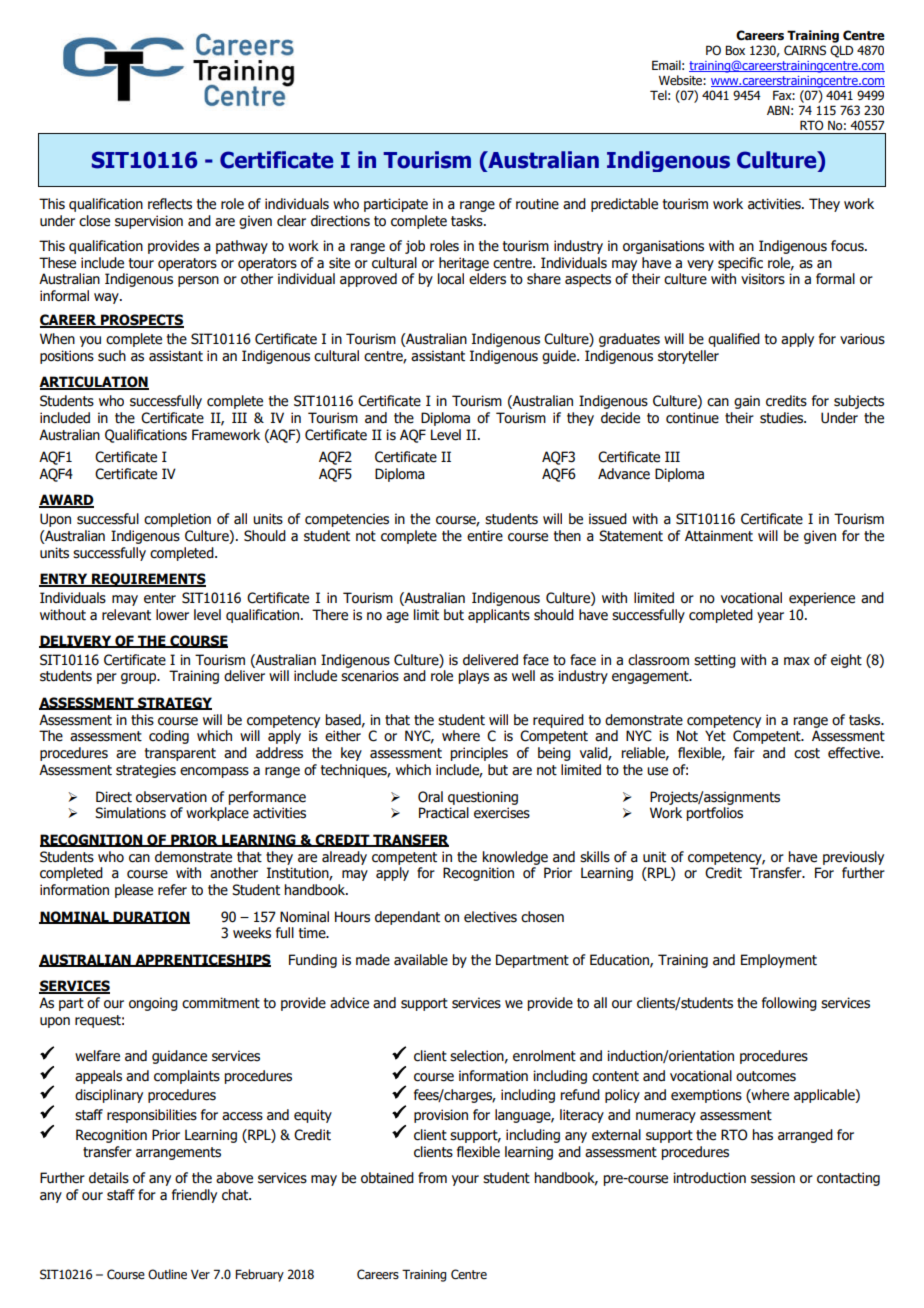 This image has width=924, height=1308. What do you see at coordinates (170, 204) in the image?
I see `reflects` at bounding box center [170, 204].
